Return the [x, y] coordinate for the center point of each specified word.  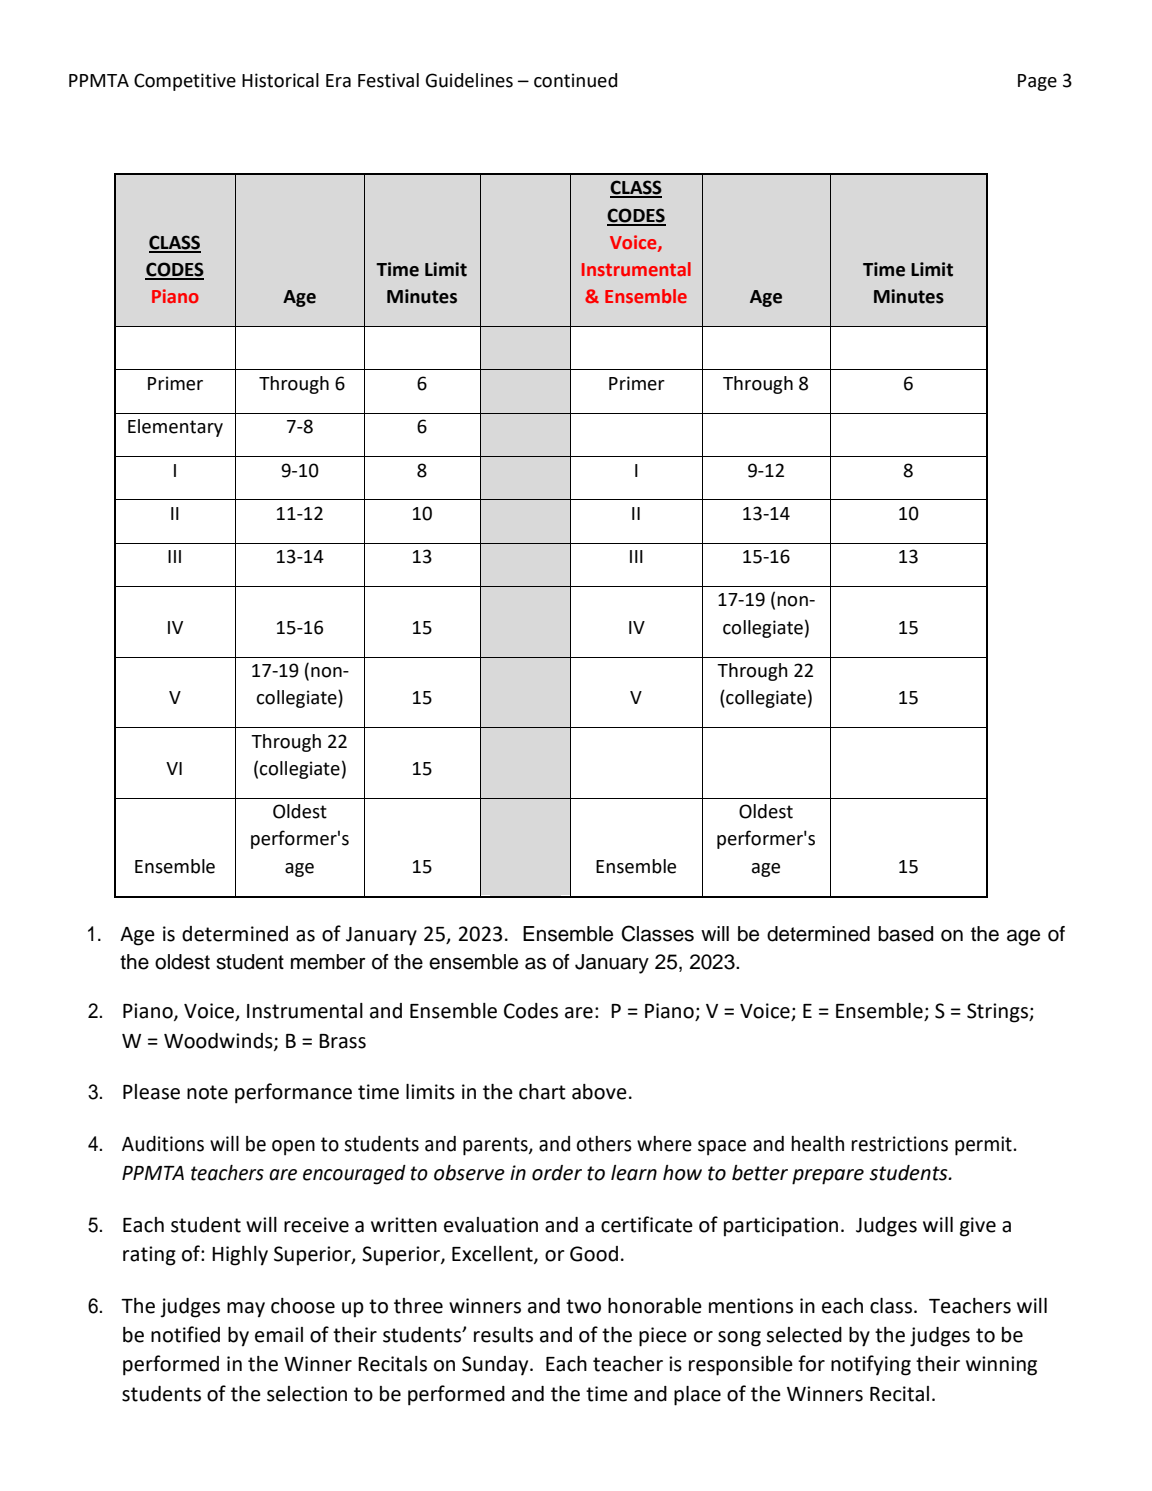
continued [575, 80]
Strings [998, 1013]
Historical [280, 80]
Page [1037, 82]
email [279, 1335]
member [328, 962]
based [905, 934]
